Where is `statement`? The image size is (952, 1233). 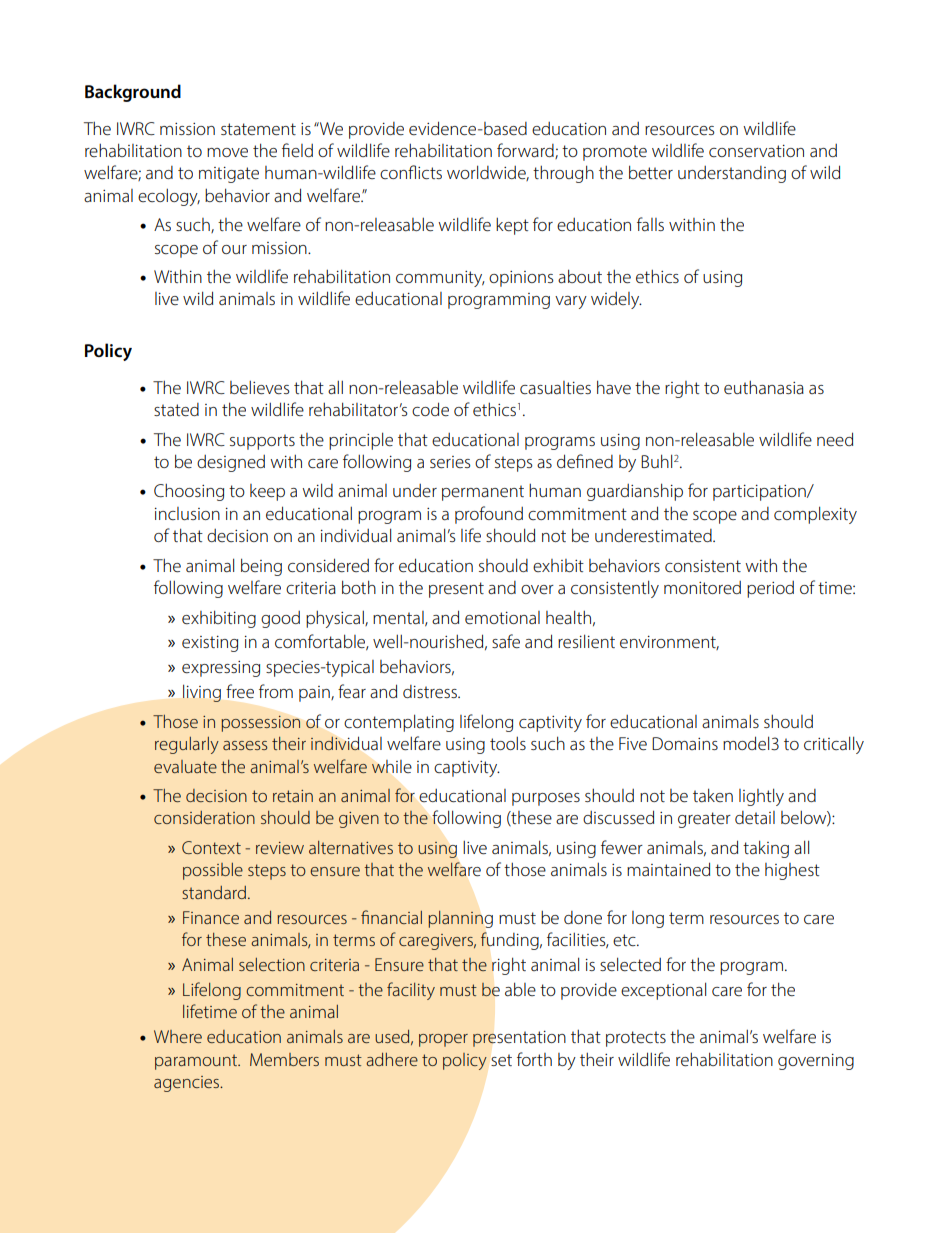 statement is located at coordinates (258, 129).
